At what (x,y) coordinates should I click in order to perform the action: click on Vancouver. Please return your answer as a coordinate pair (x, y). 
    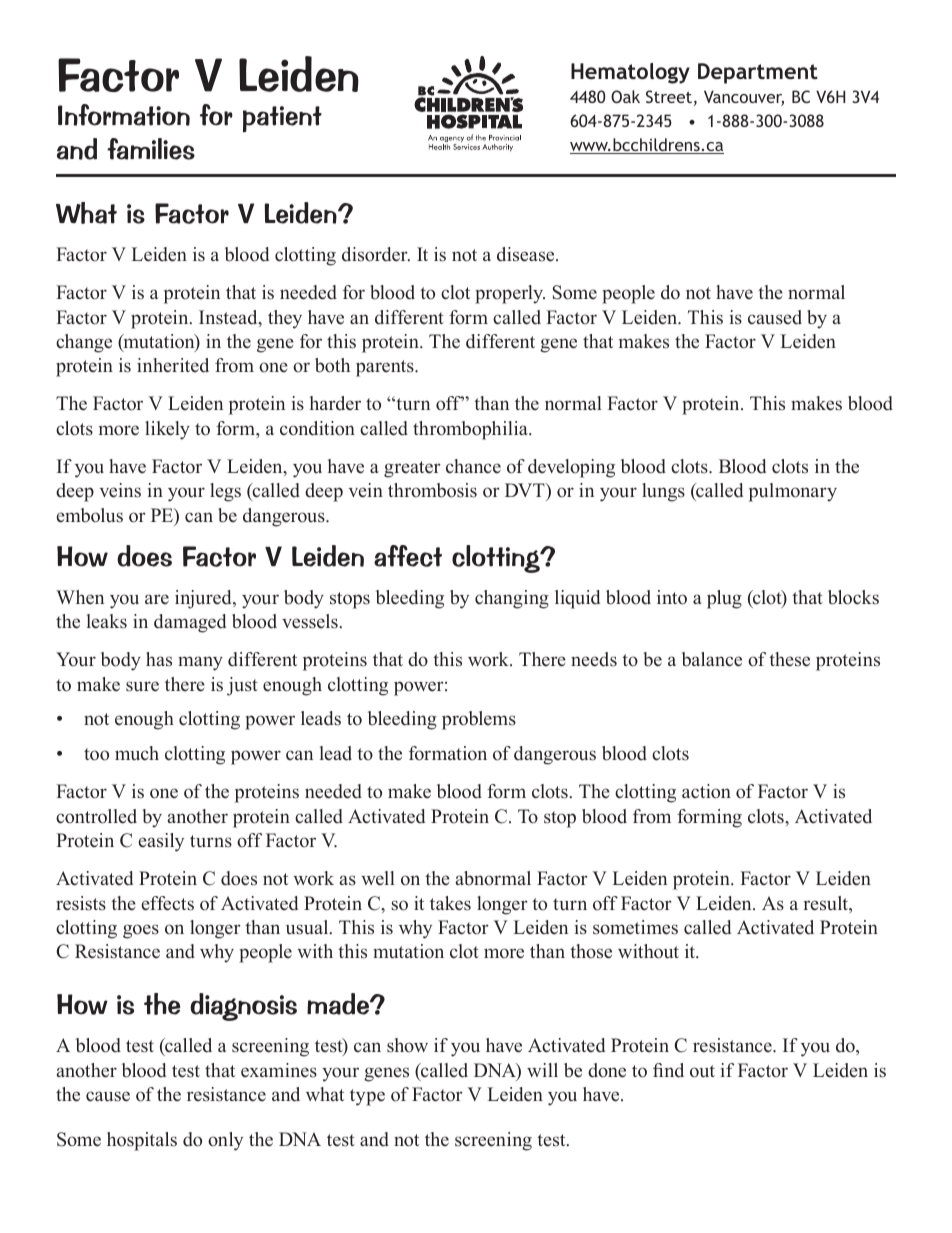
    Looking at the image, I should click on (744, 98).
